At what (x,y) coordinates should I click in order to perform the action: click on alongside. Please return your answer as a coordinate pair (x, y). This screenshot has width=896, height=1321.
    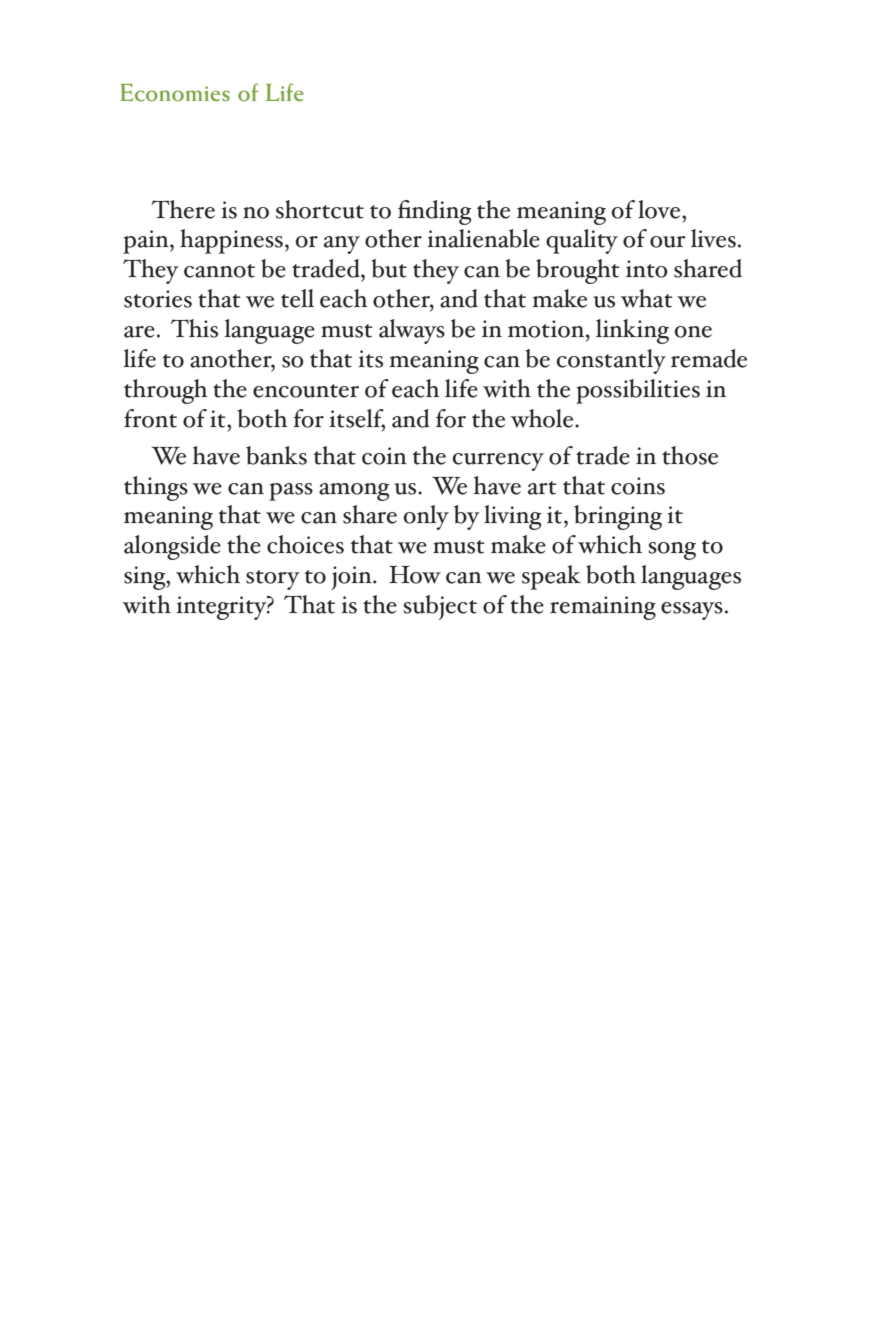
    Looking at the image, I should click on (172, 547).
